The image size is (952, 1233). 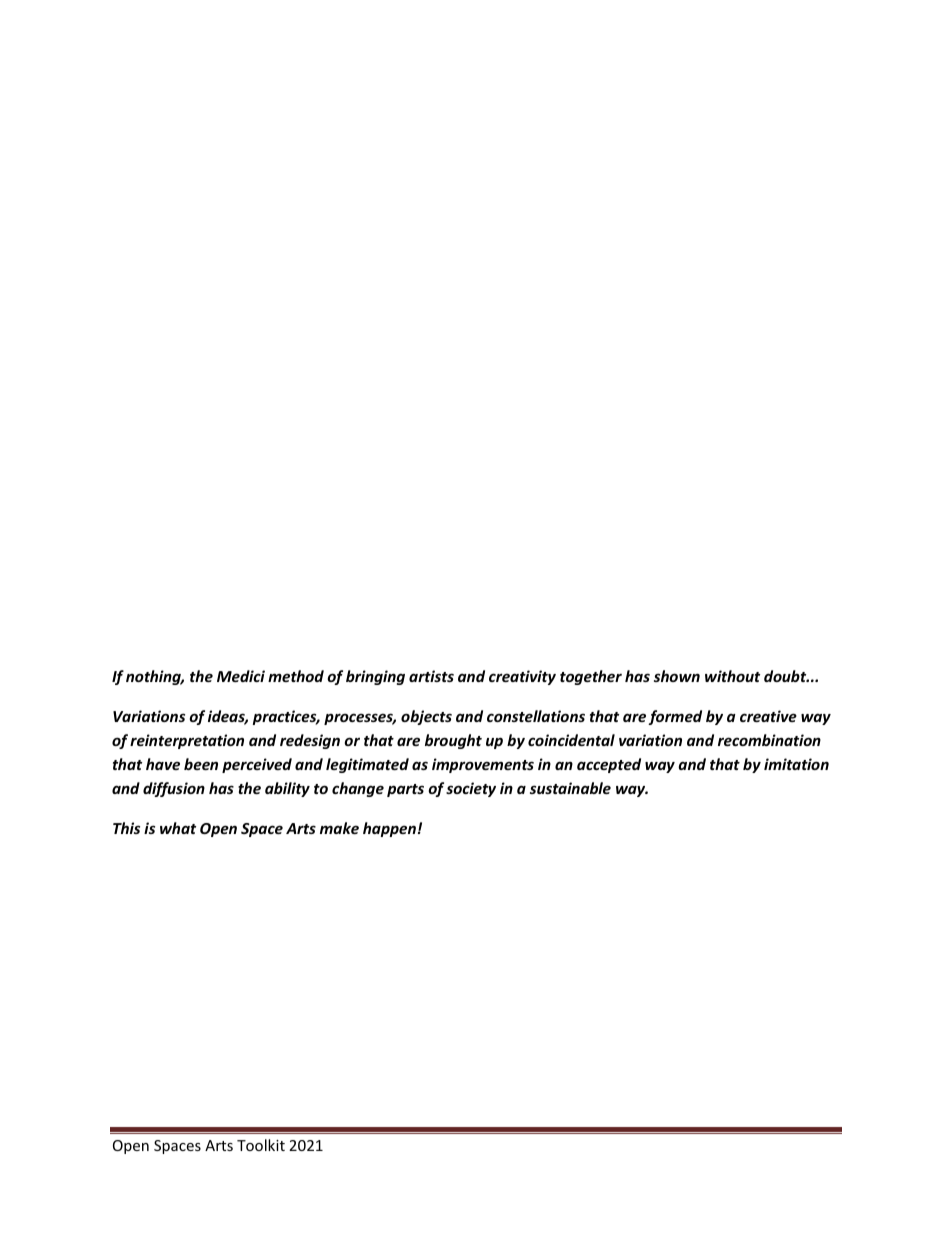 I want to click on without, so click(x=732, y=676).
